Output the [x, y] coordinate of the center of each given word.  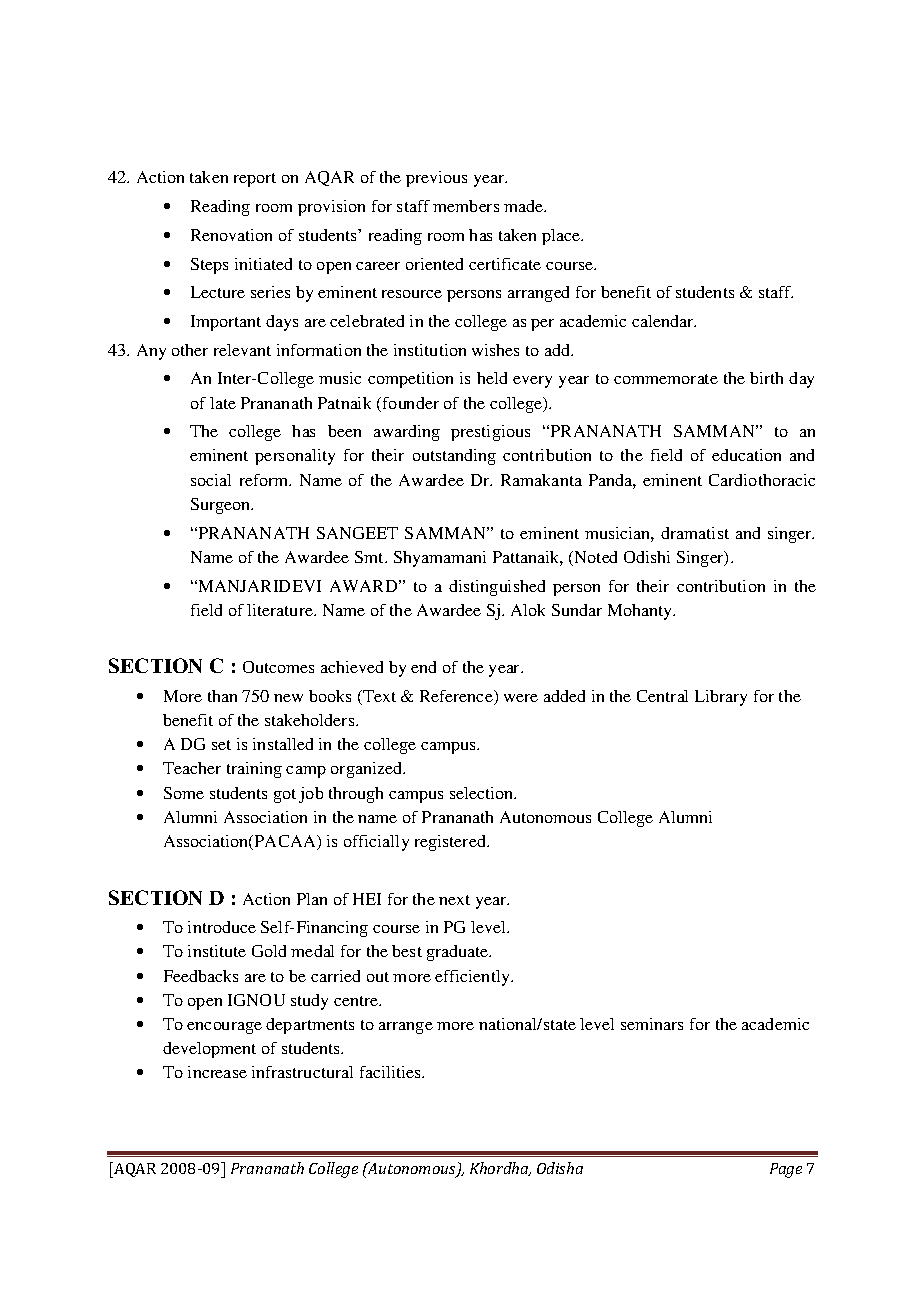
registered [451, 843]
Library [721, 698]
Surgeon [222, 506]
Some [184, 793]
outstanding [454, 457]
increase [217, 1072]
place [562, 237]
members [466, 206]
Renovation [231, 235]
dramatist [695, 533]
